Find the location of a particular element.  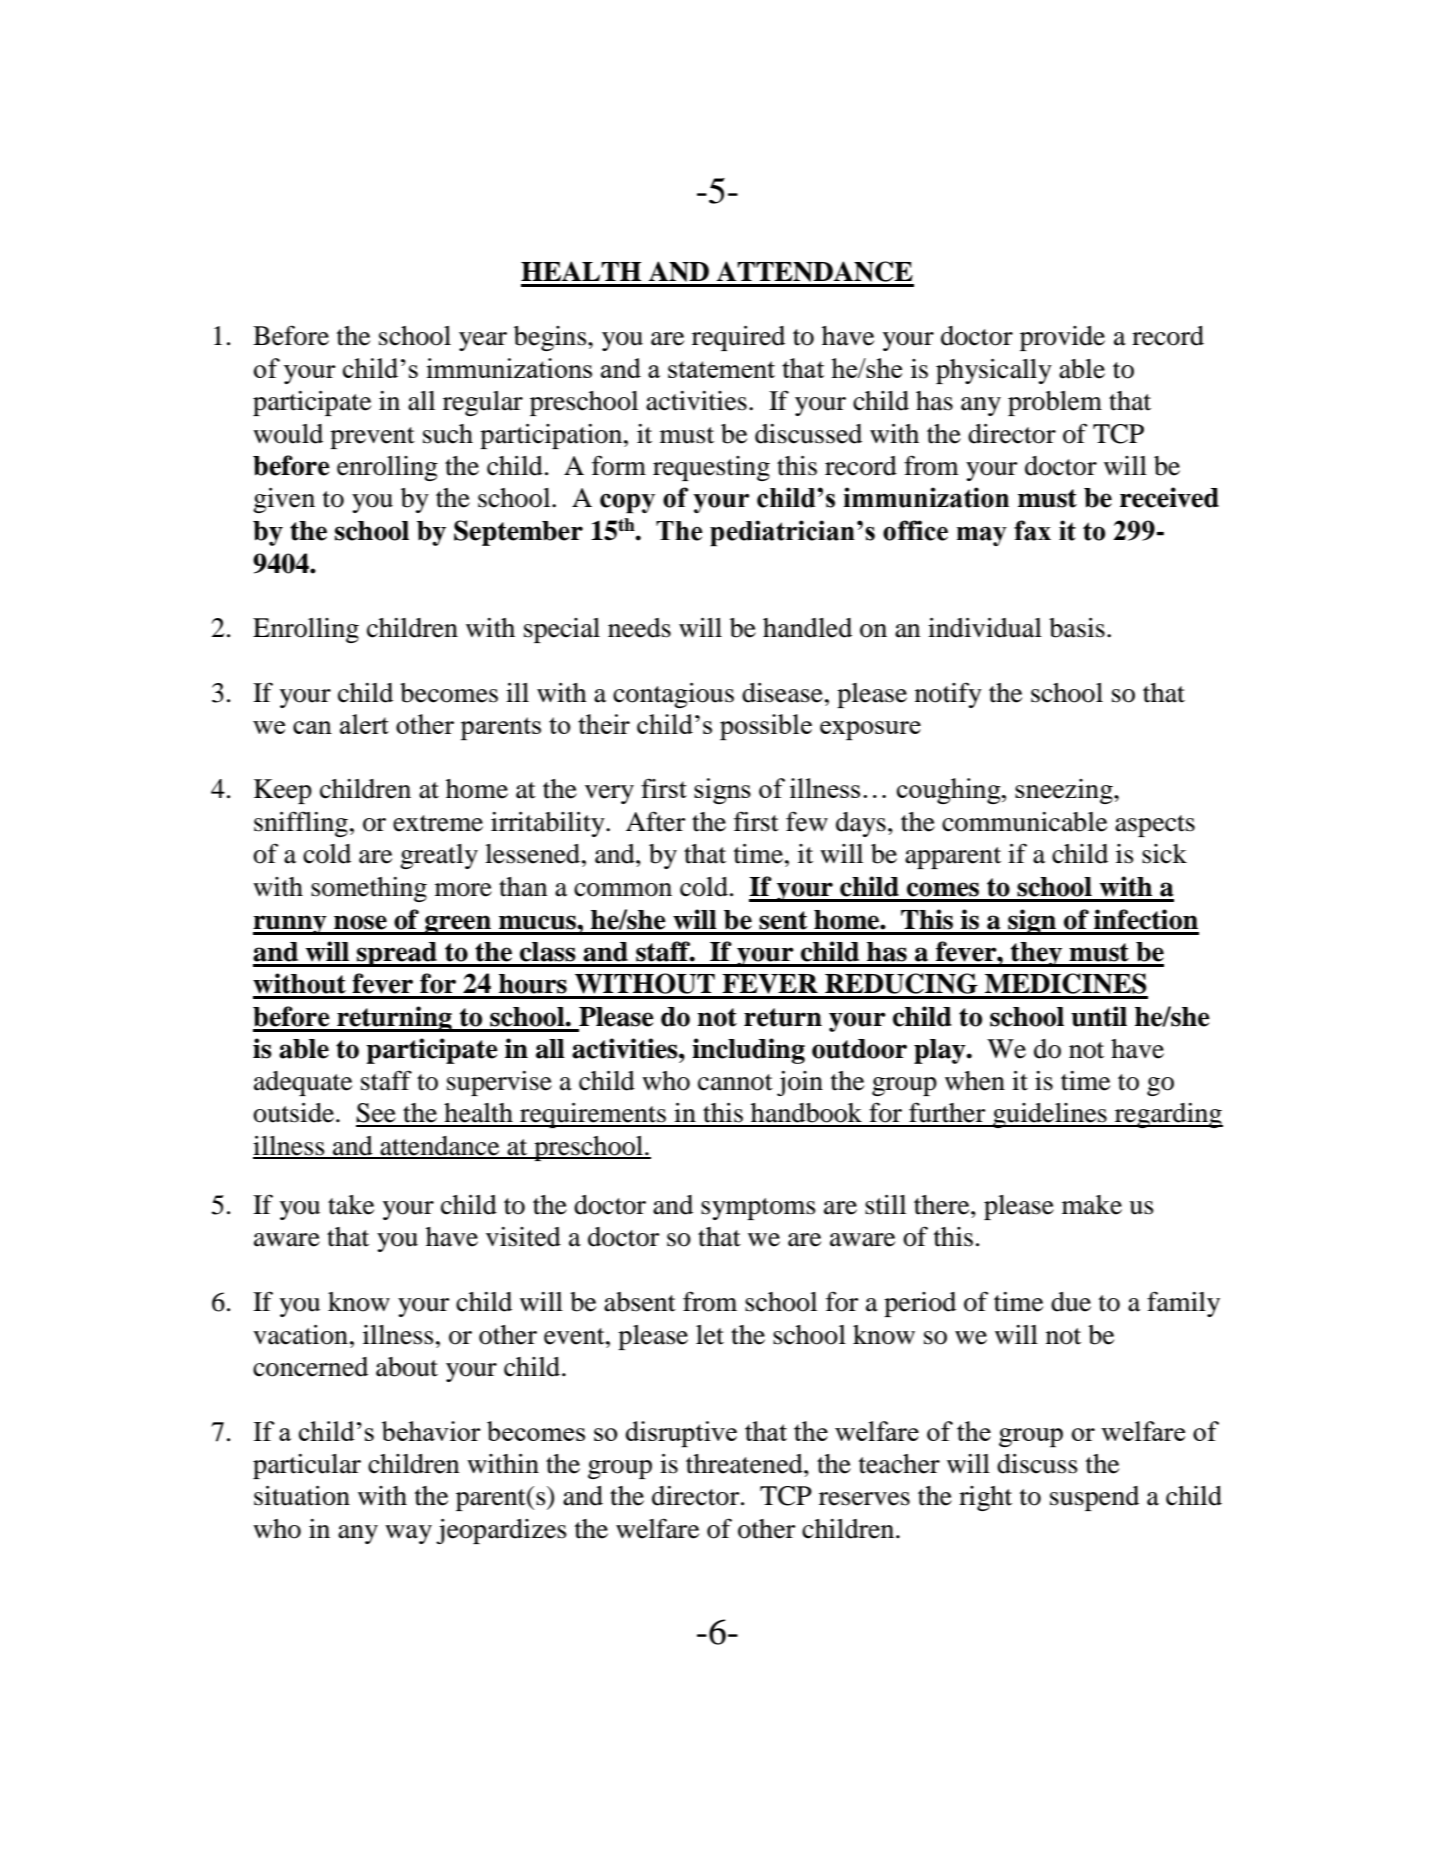

problem is located at coordinates (1055, 403).
